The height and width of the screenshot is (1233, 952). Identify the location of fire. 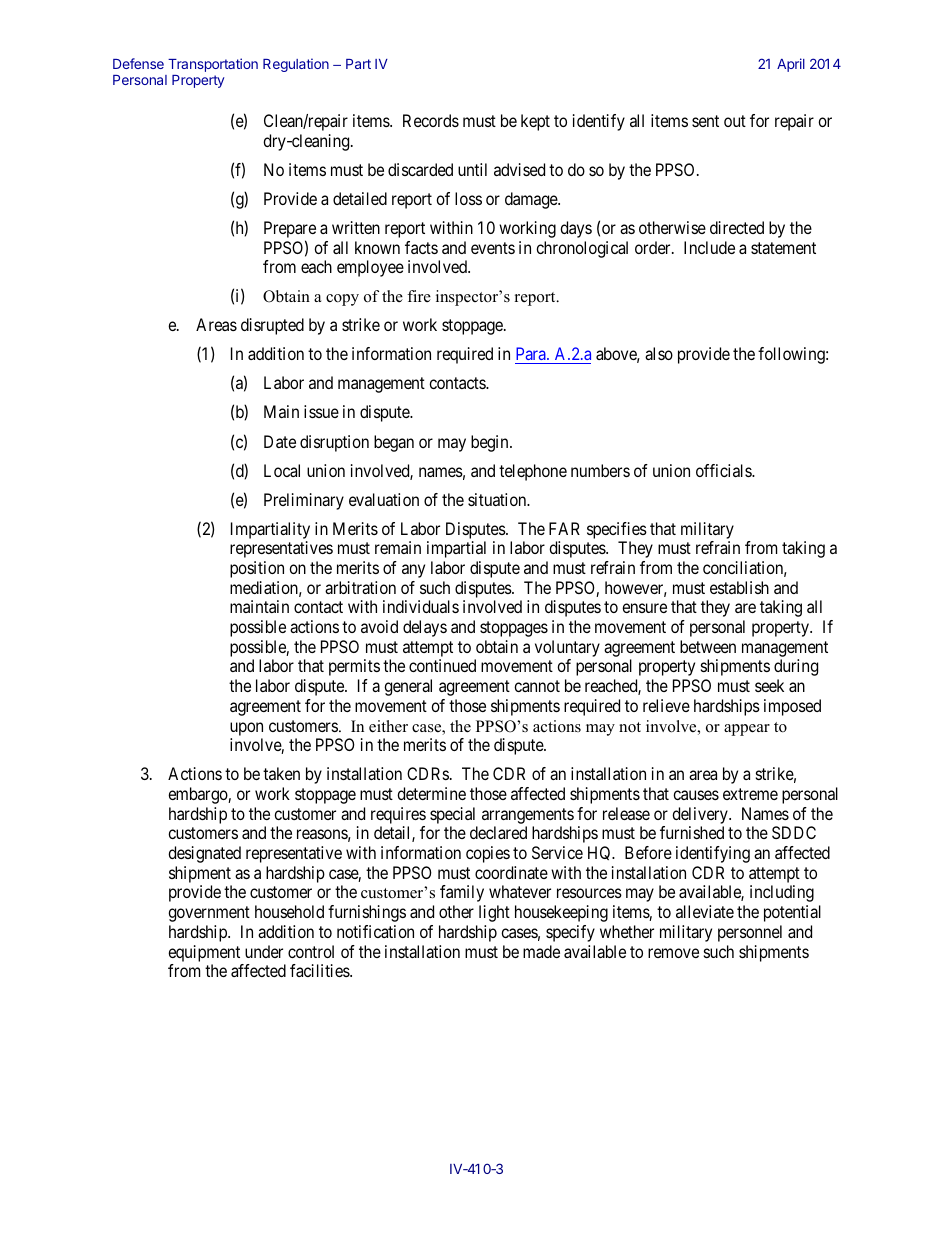
(419, 296).
